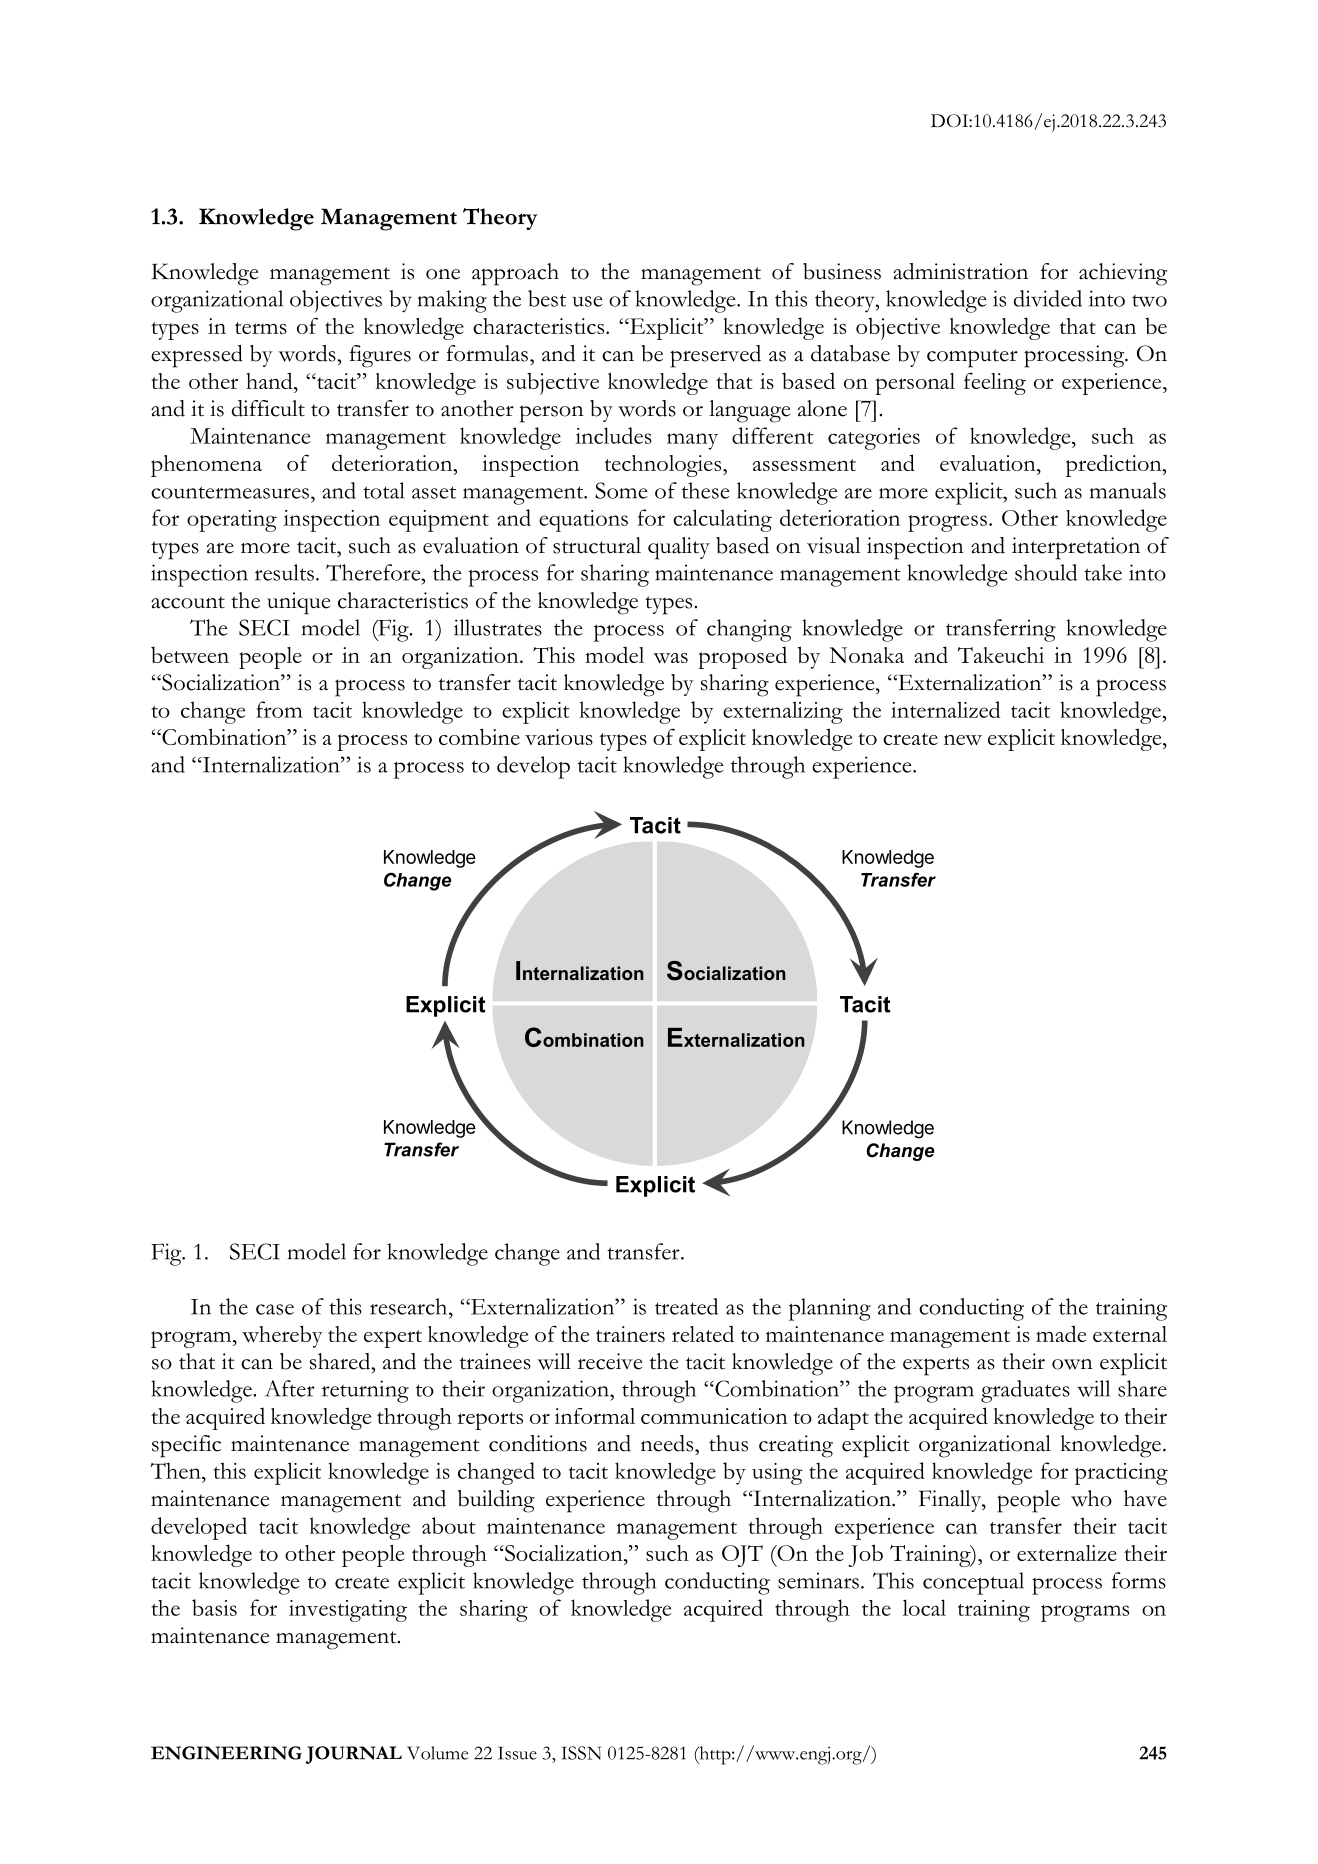  Describe the element at coordinates (715, 356) in the image. I see `preserved` at that location.
